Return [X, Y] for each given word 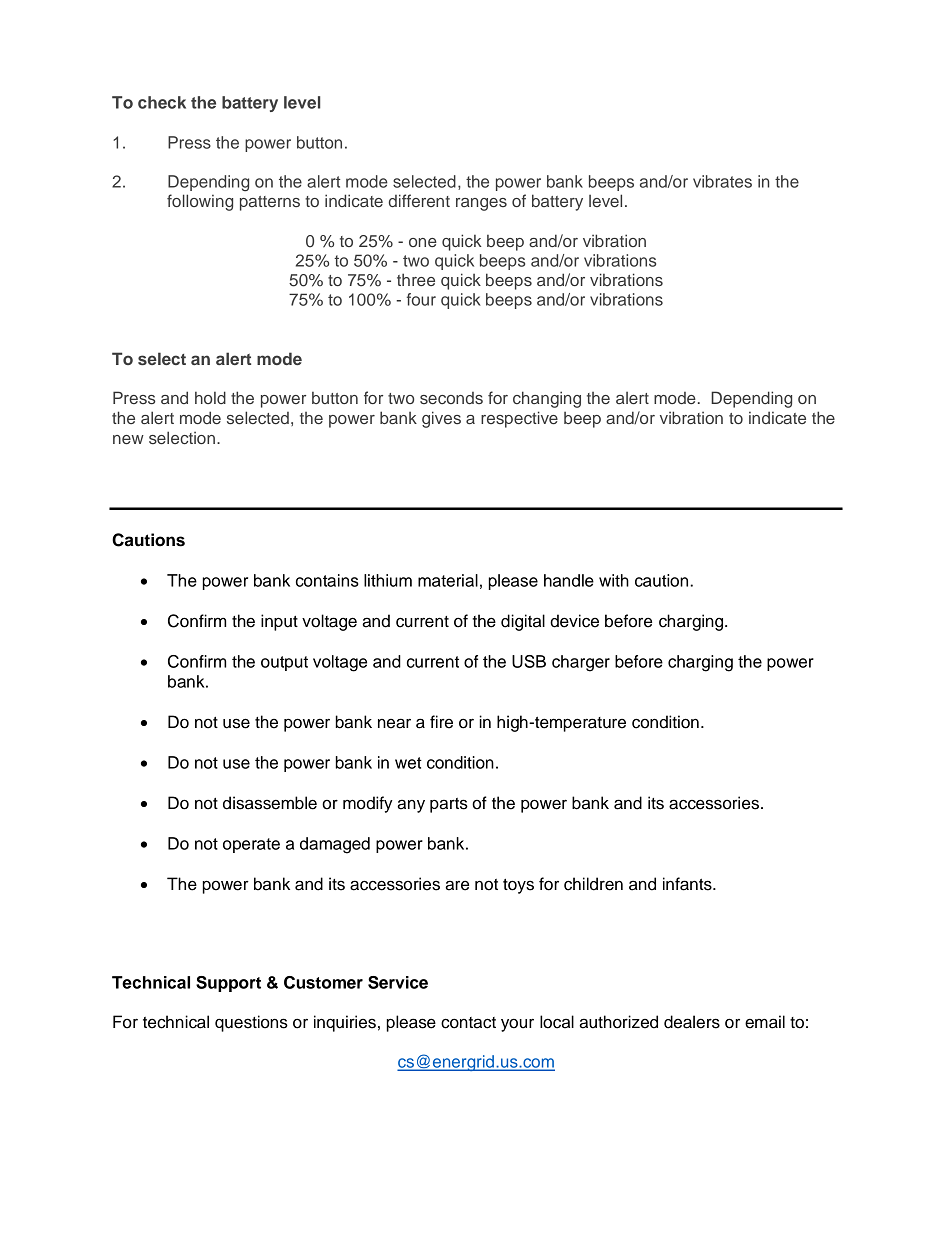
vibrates [722, 181]
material [448, 580]
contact [468, 1023]
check [162, 102]
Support [228, 984]
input [279, 622]
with [614, 580]
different [419, 200]
